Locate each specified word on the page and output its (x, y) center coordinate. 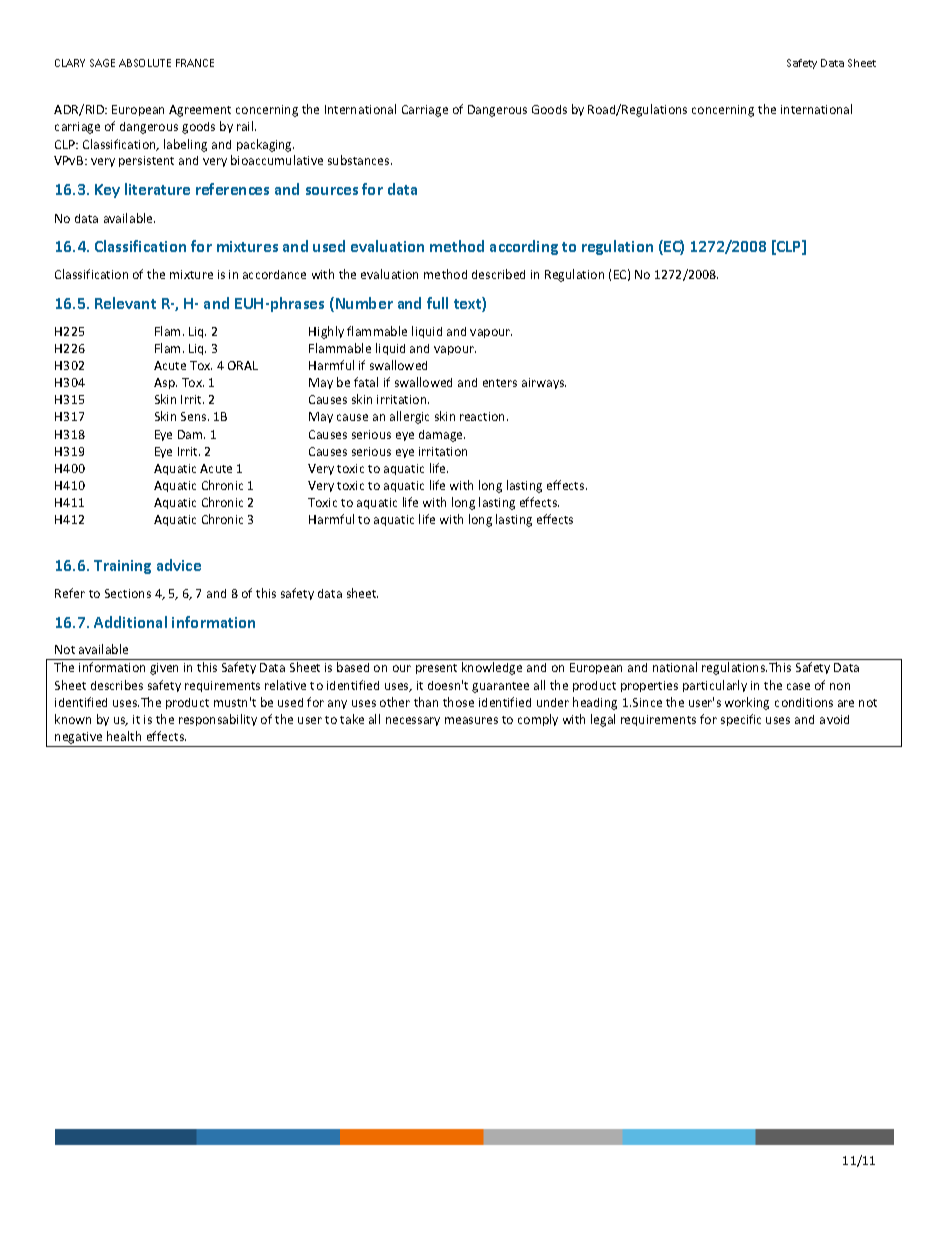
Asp (165, 383)
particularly (715, 686)
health (124, 736)
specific (741, 720)
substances (360, 160)
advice (179, 565)
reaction (484, 416)
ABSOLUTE (145, 63)
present (436, 669)
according (524, 247)
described (498, 274)
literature (157, 189)
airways (544, 383)
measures (471, 720)
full (437, 303)
